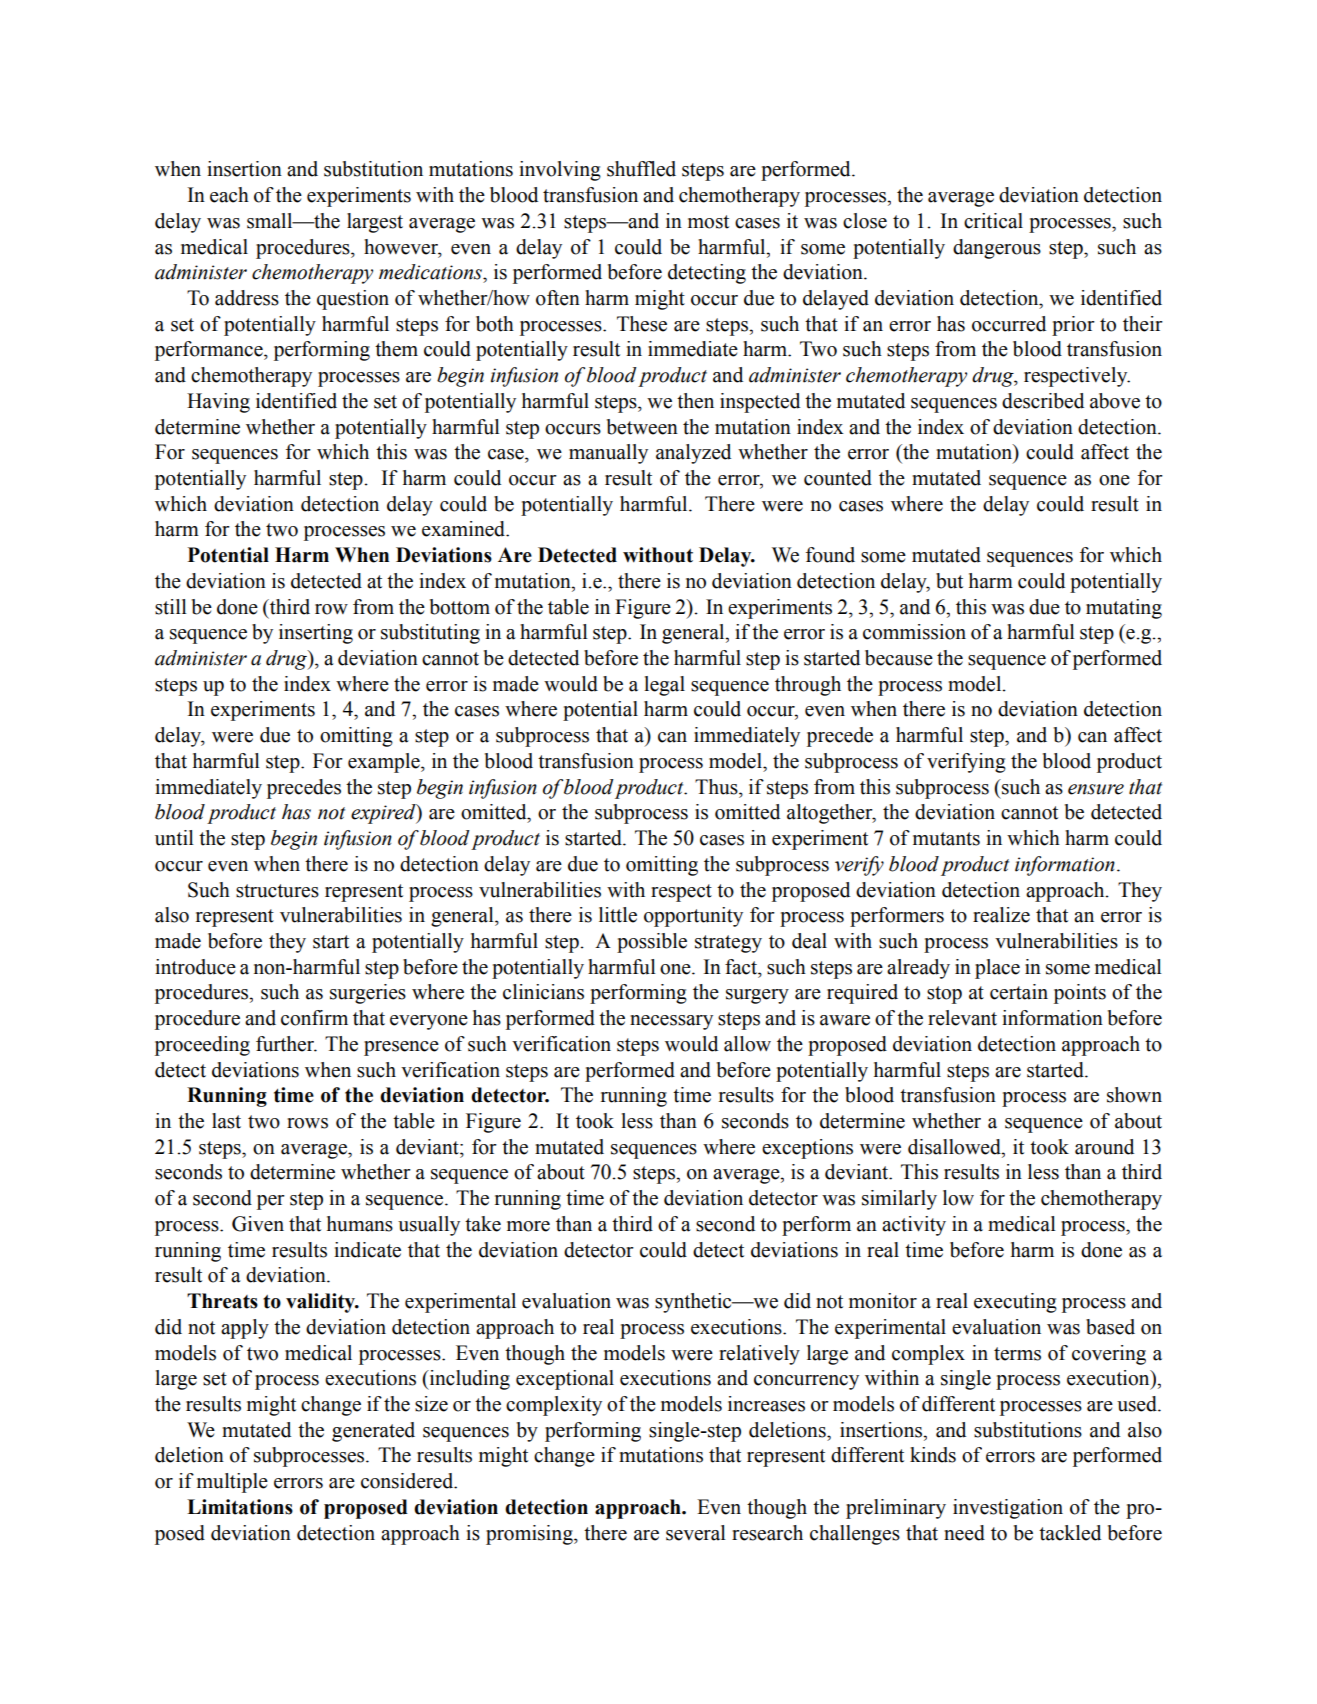 This screenshot has height=1704, width=1317. Describe the element at coordinates (652, 943) in the screenshot. I see `possible` at that location.
